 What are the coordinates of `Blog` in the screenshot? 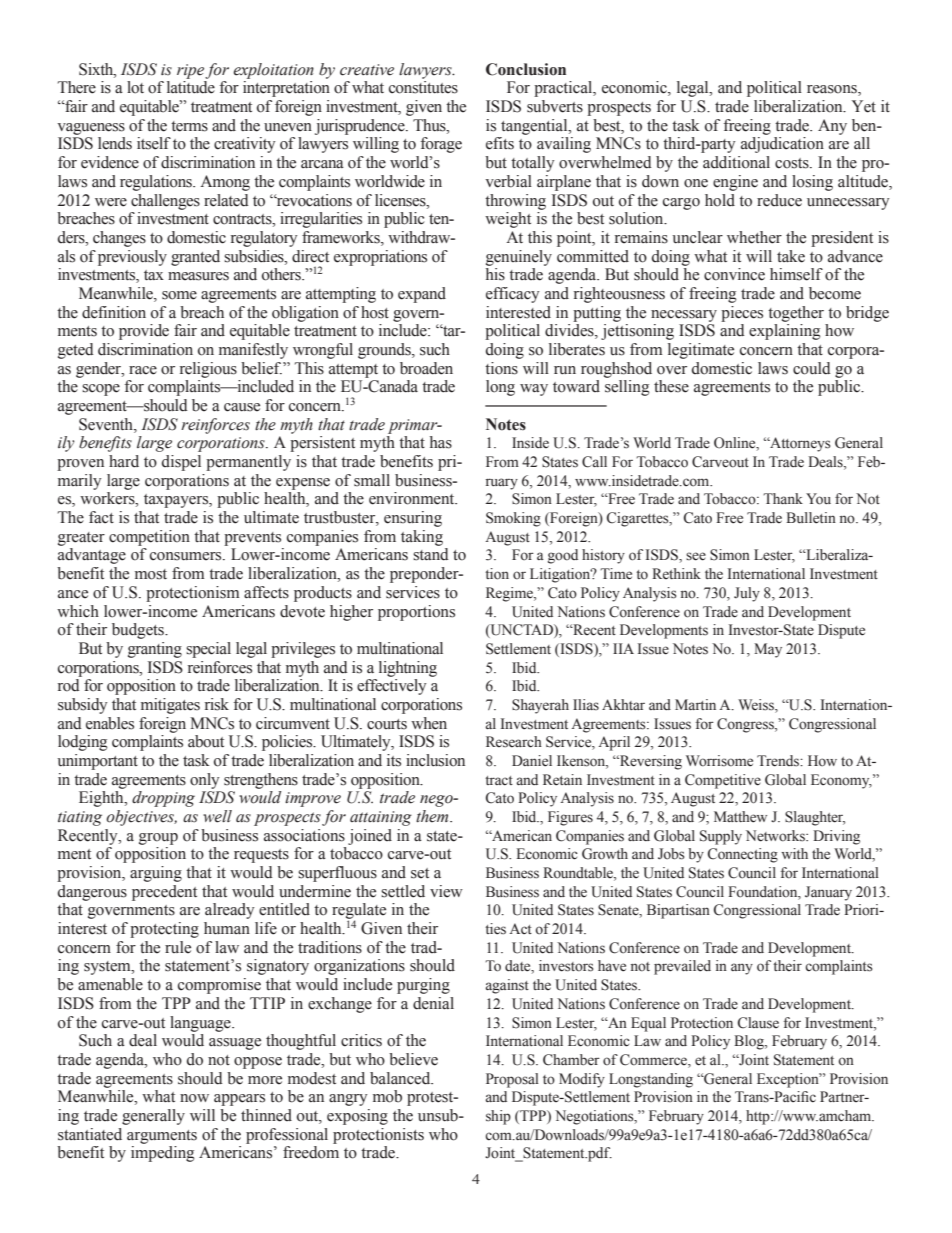 It's located at (750, 1042).
